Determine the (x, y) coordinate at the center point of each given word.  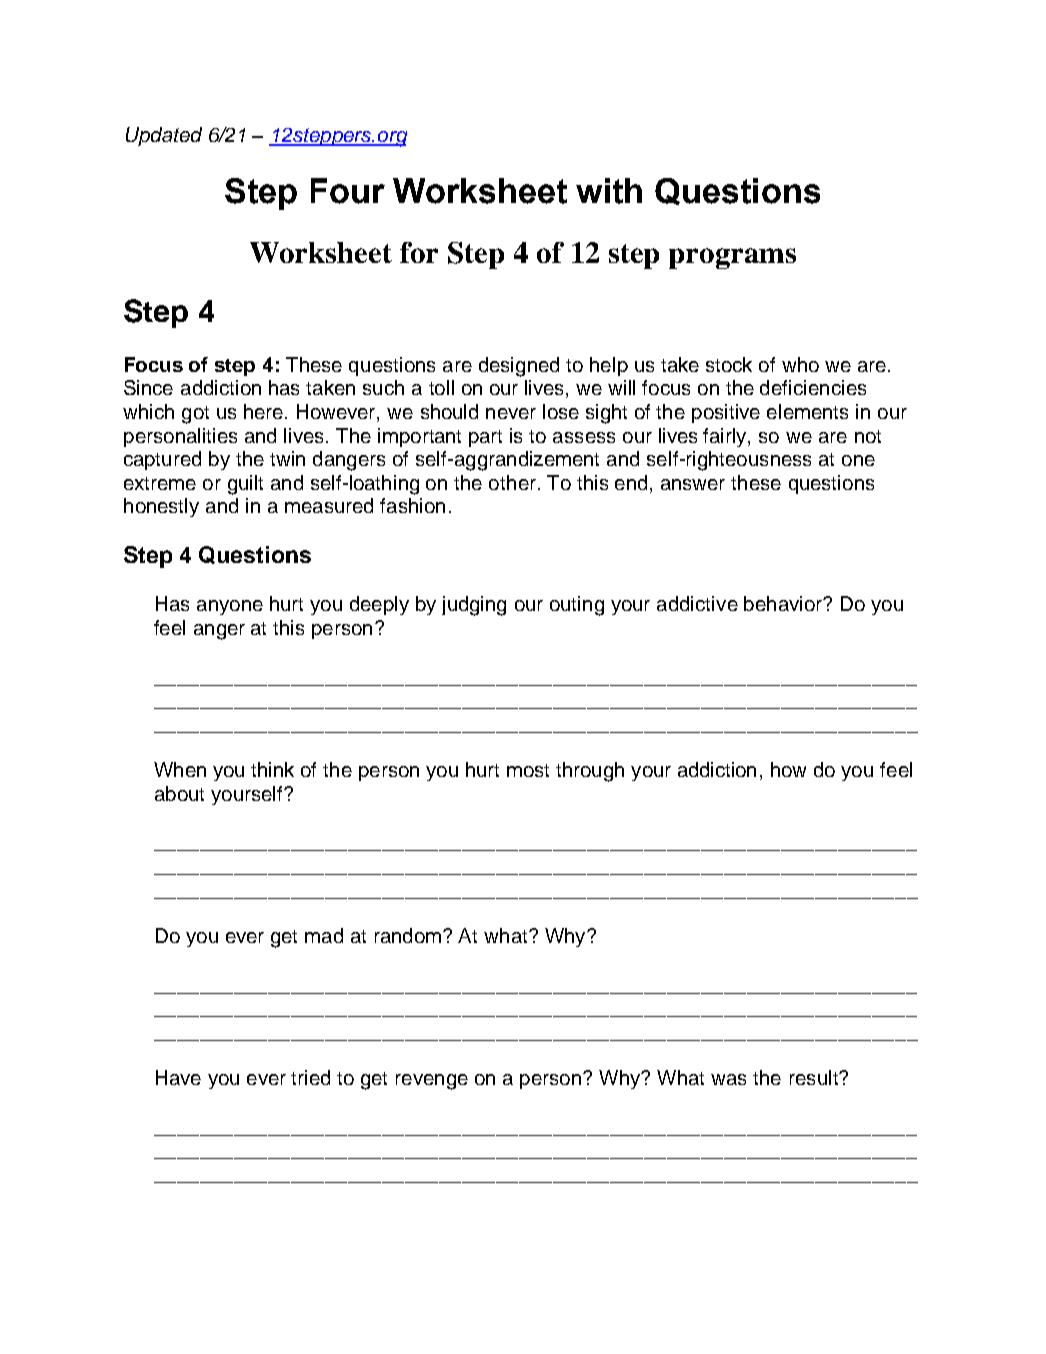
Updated (164, 136)
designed (519, 367)
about (179, 793)
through (590, 772)
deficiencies (813, 387)
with (609, 191)
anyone (230, 607)
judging (474, 606)
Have (178, 1077)
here (265, 411)
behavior (784, 603)
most (528, 770)
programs (732, 258)
